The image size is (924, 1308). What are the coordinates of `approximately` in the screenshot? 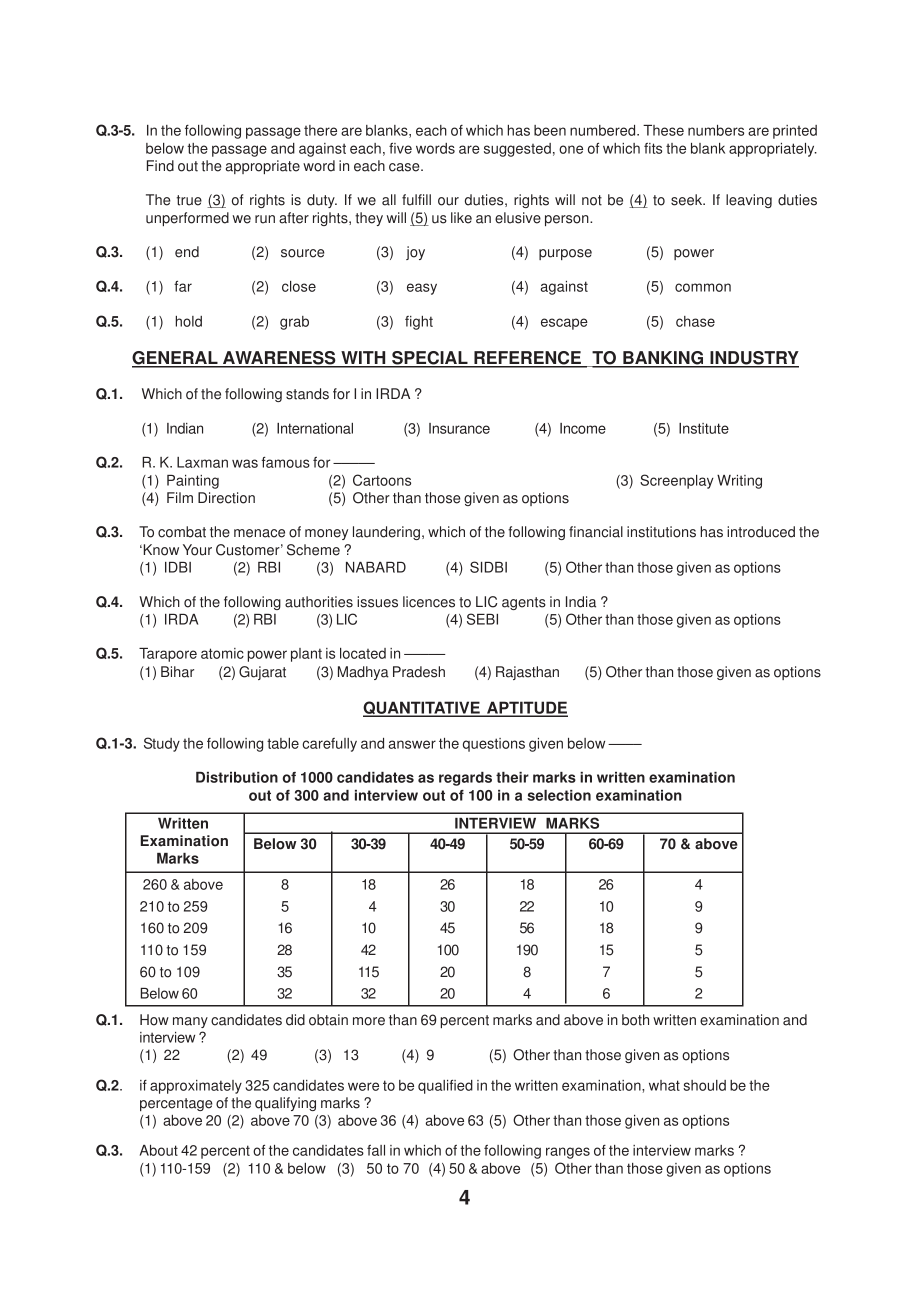 It's located at (196, 1087).
